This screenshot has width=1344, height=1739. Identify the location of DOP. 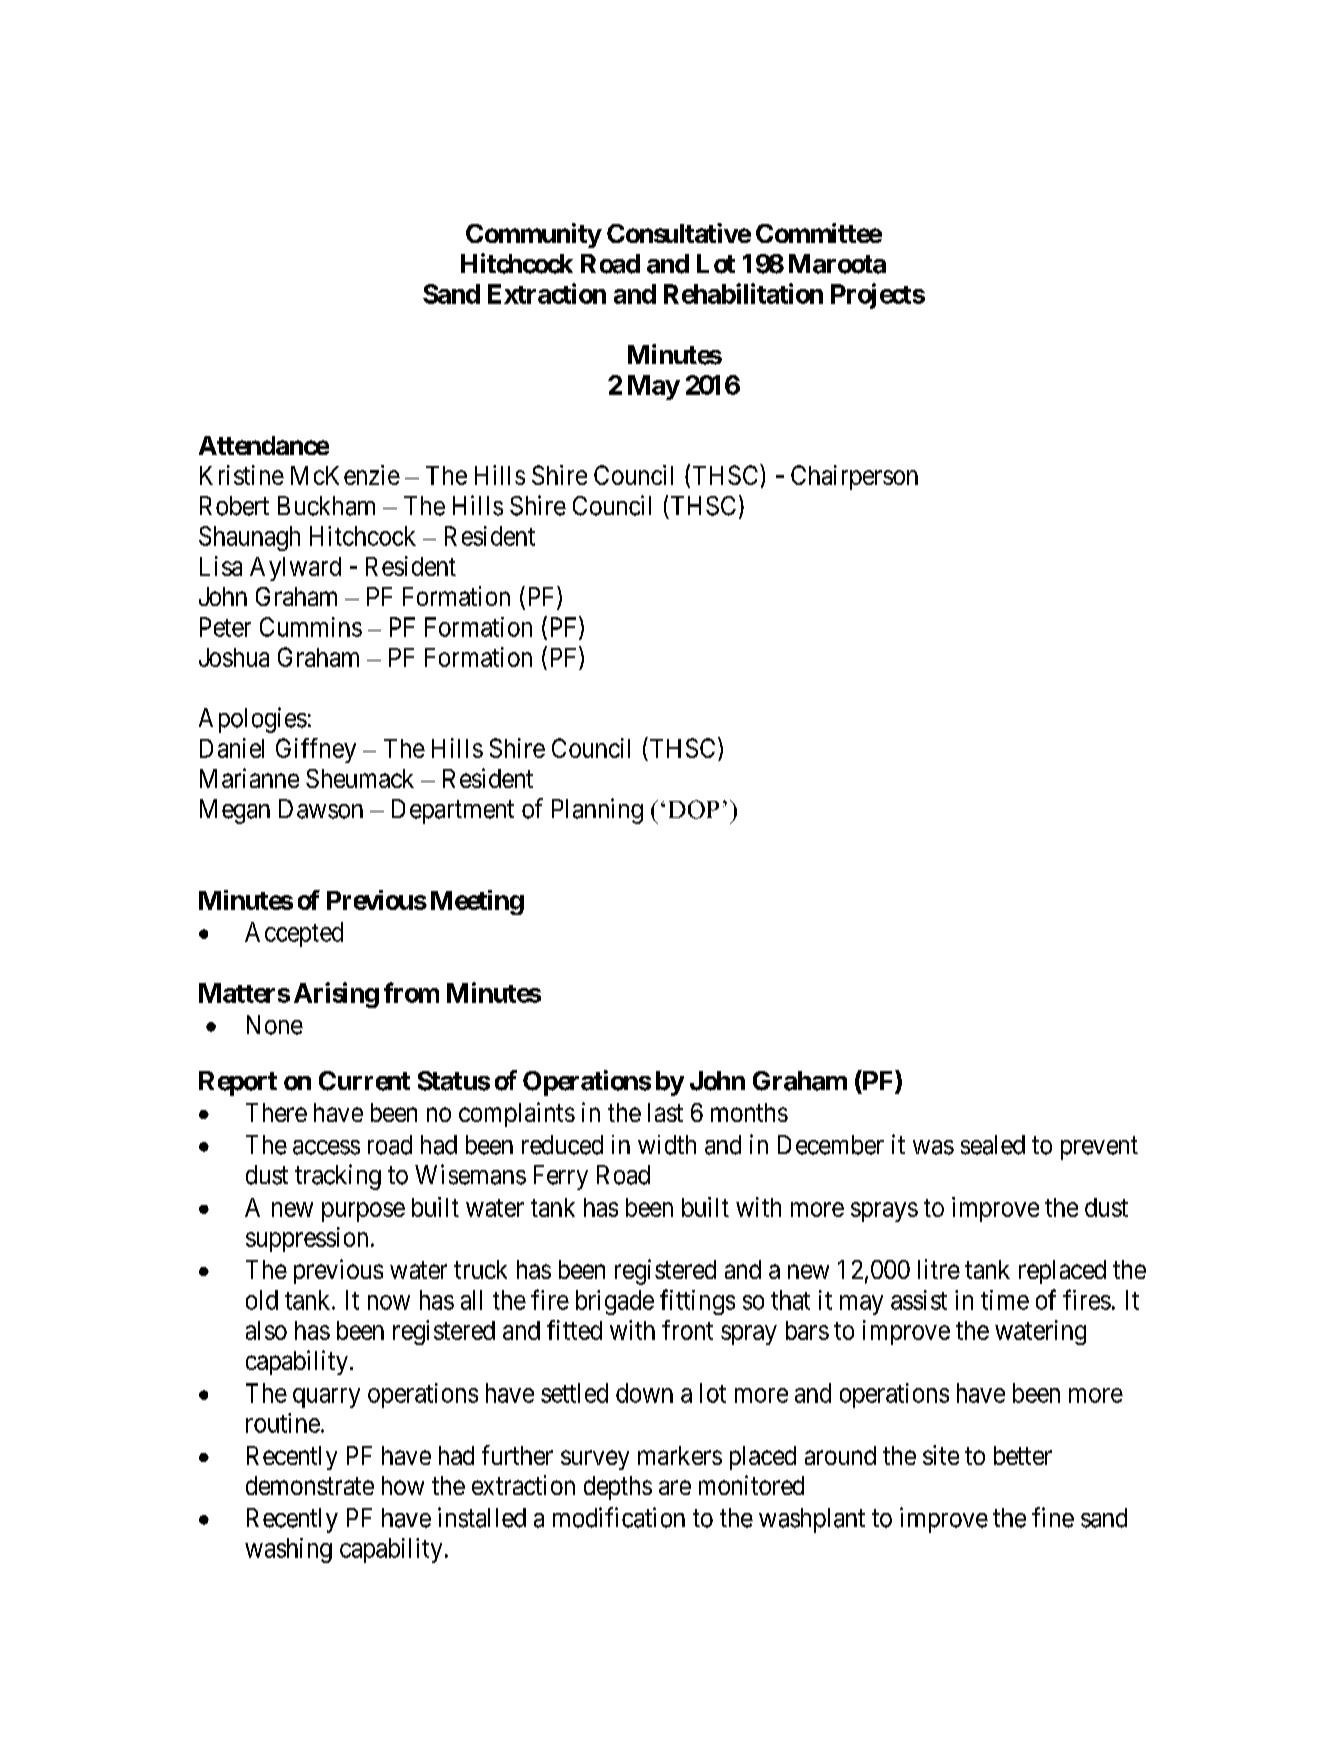
(694, 809).
